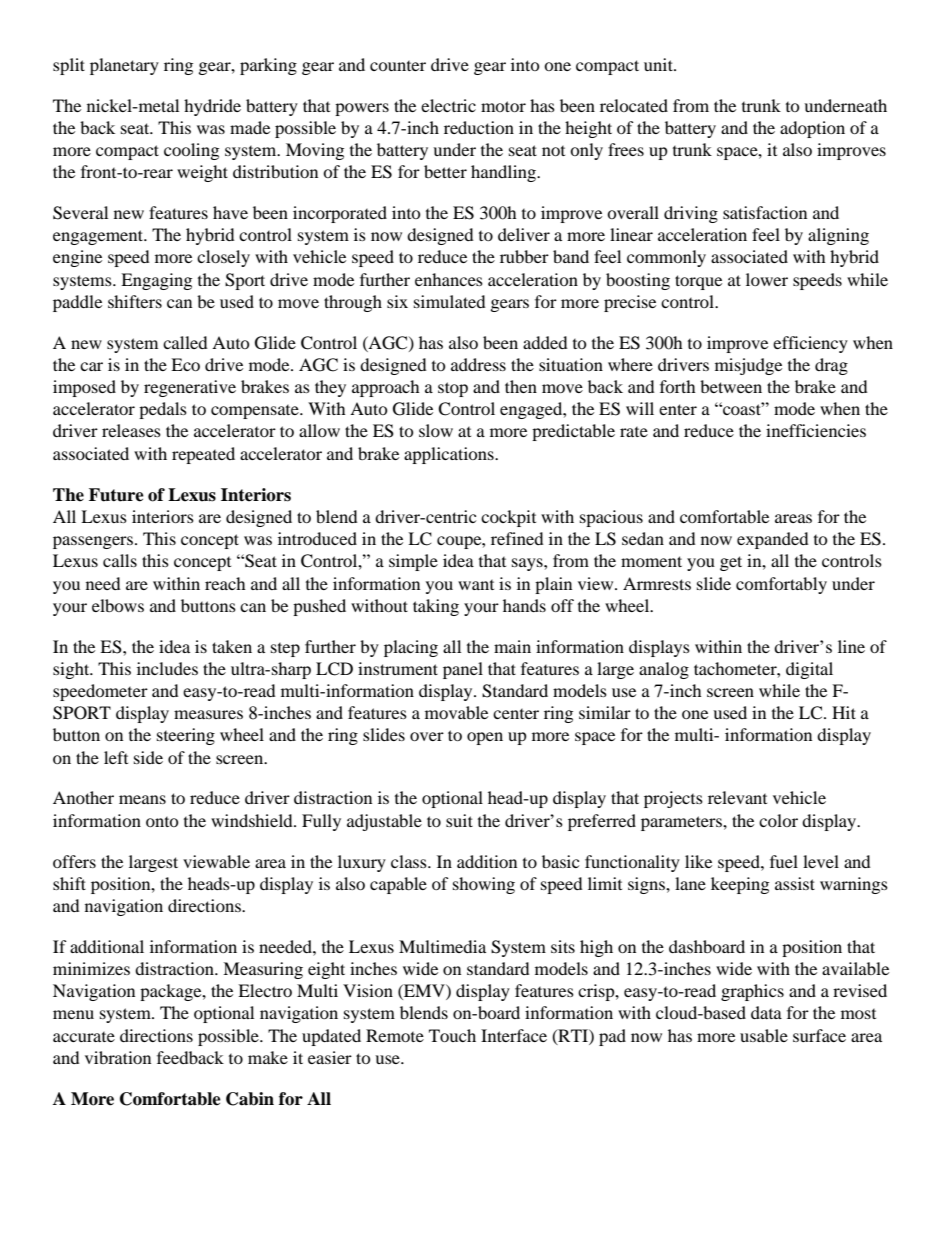  I want to click on hydride, so click(212, 107).
